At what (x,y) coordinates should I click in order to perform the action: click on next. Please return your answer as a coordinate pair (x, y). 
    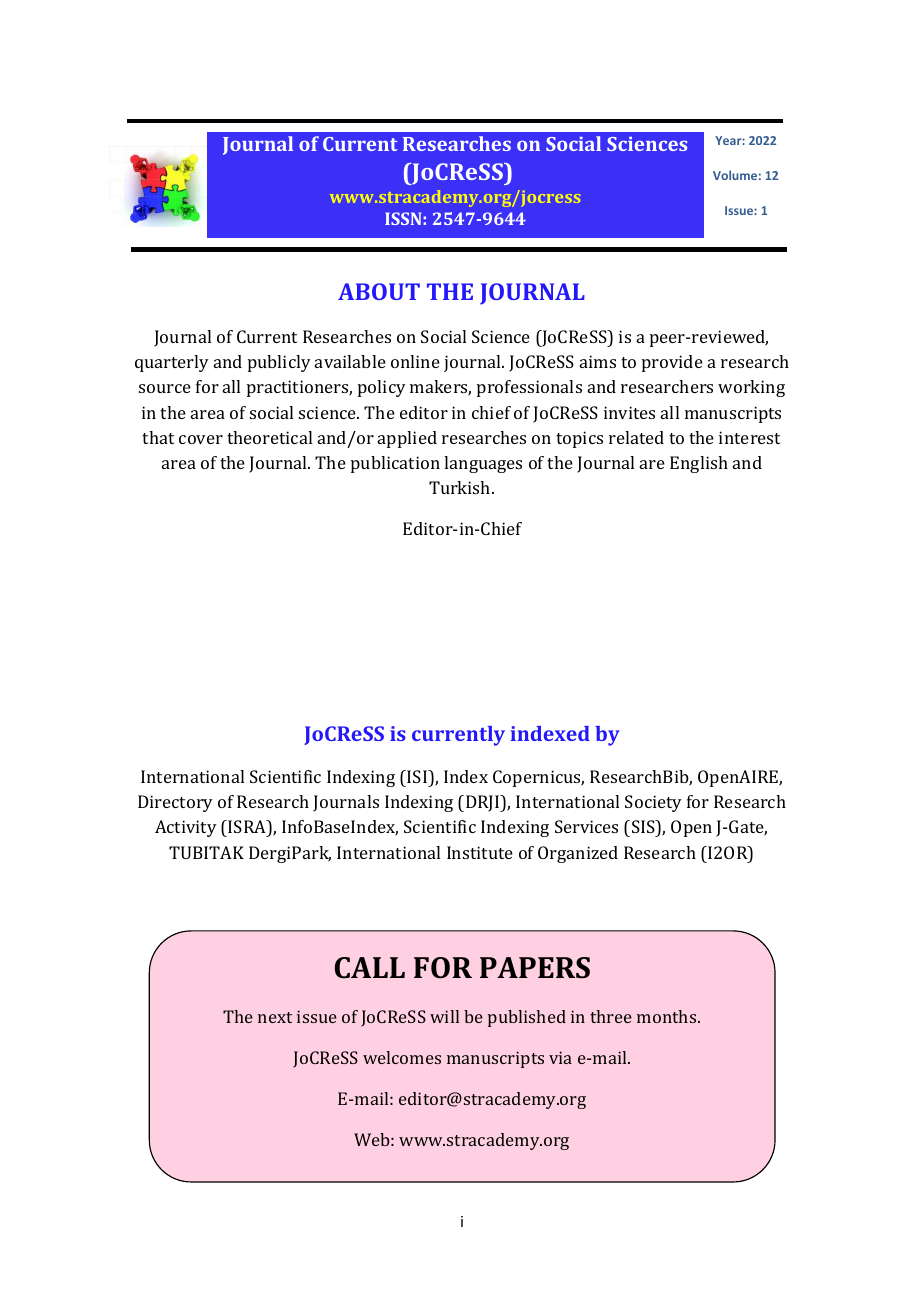
    Looking at the image, I should click on (275, 1017).
